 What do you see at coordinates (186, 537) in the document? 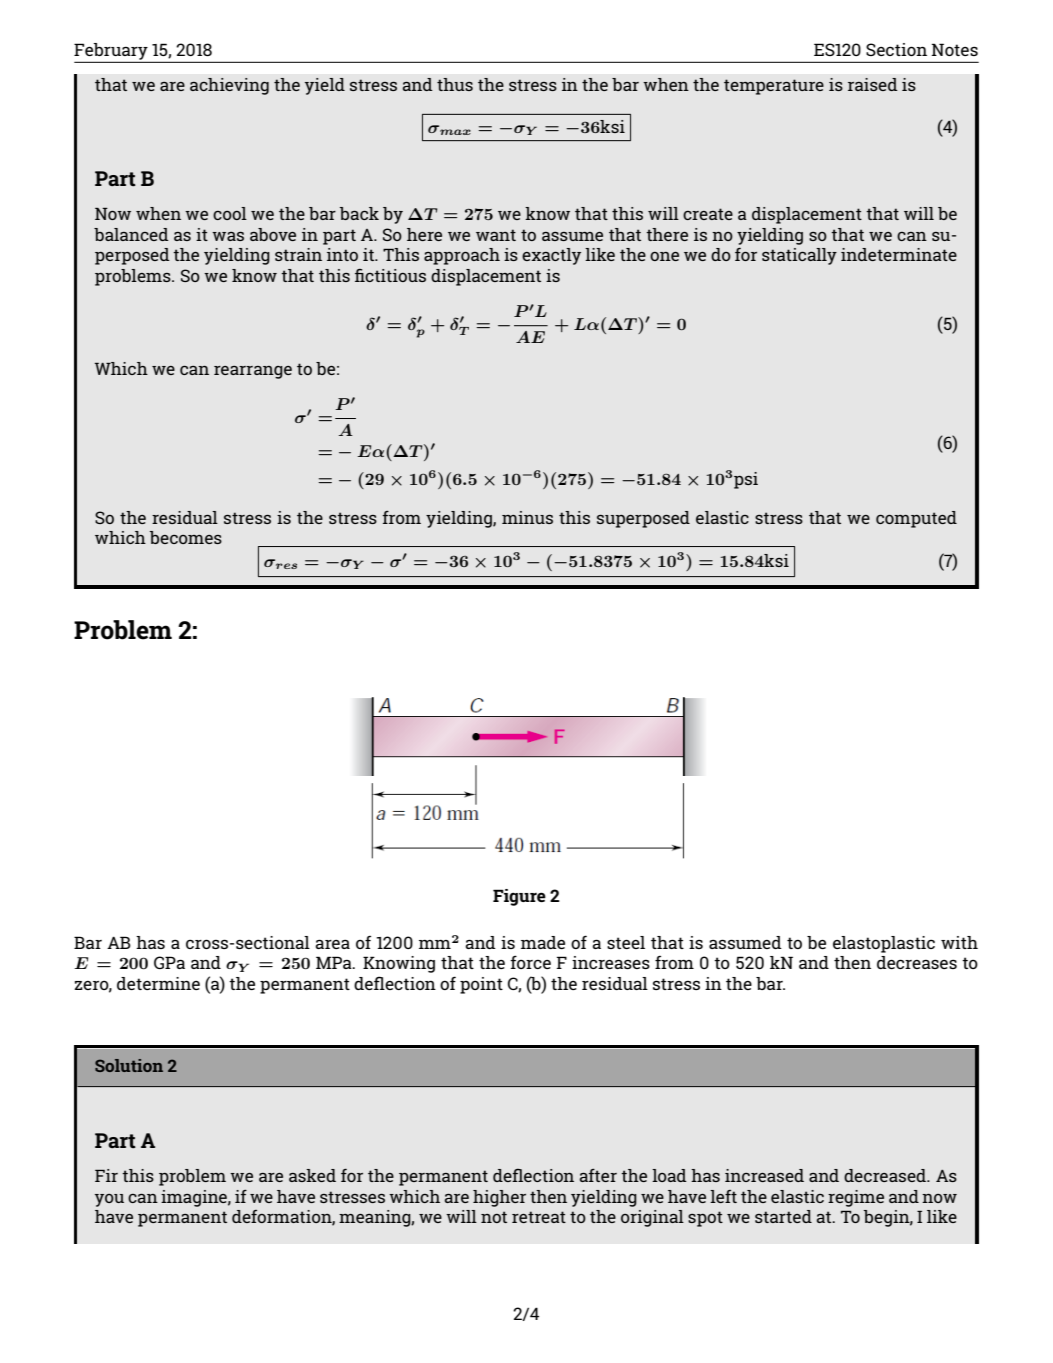
I see `becomes` at bounding box center [186, 537].
